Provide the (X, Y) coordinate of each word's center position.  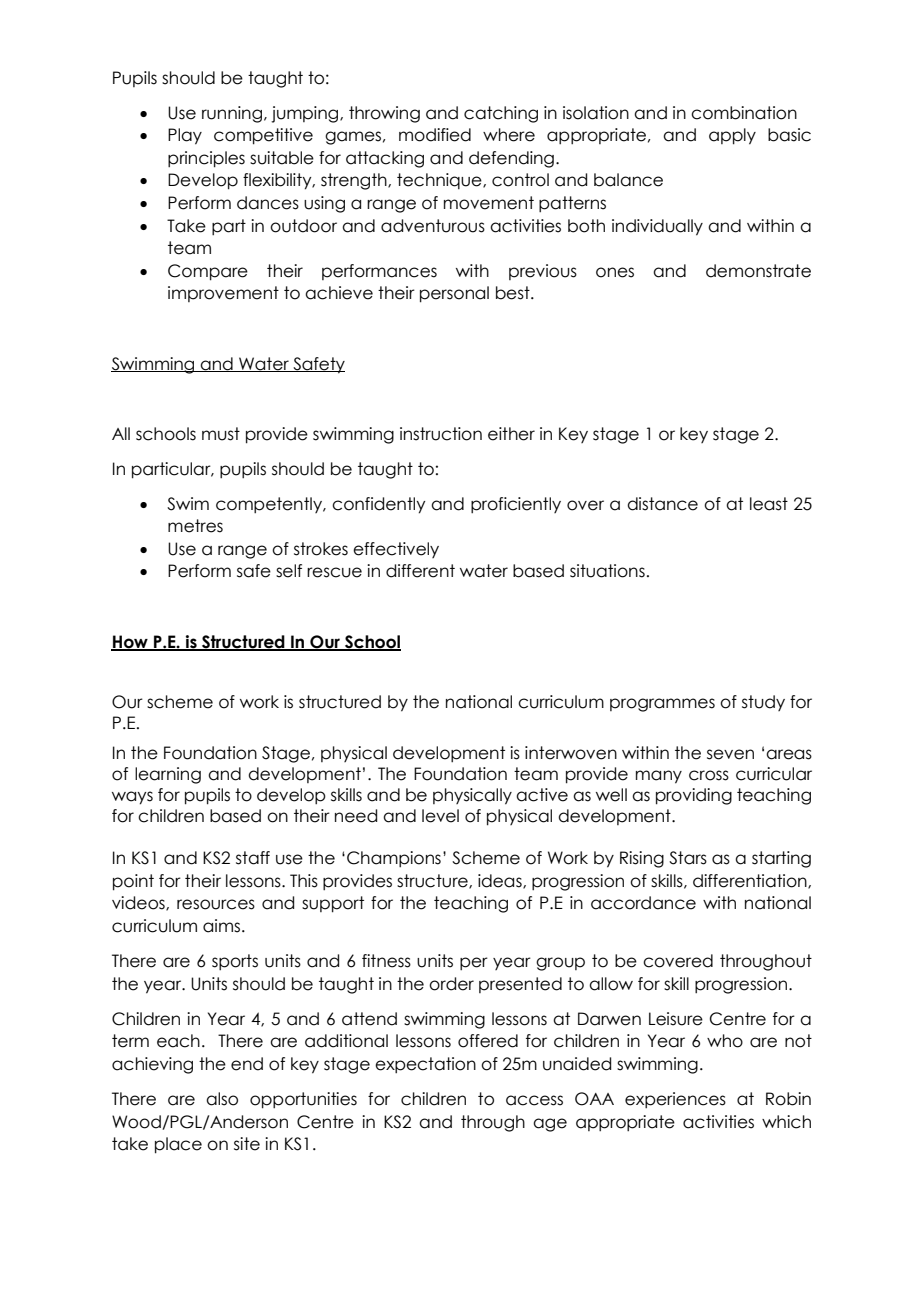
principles (206, 159)
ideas (501, 881)
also (222, 1099)
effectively (396, 550)
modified (435, 135)
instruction (441, 434)
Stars (688, 858)
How (130, 642)
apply (732, 136)
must (221, 434)
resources (216, 904)
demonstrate (758, 271)
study (763, 703)
